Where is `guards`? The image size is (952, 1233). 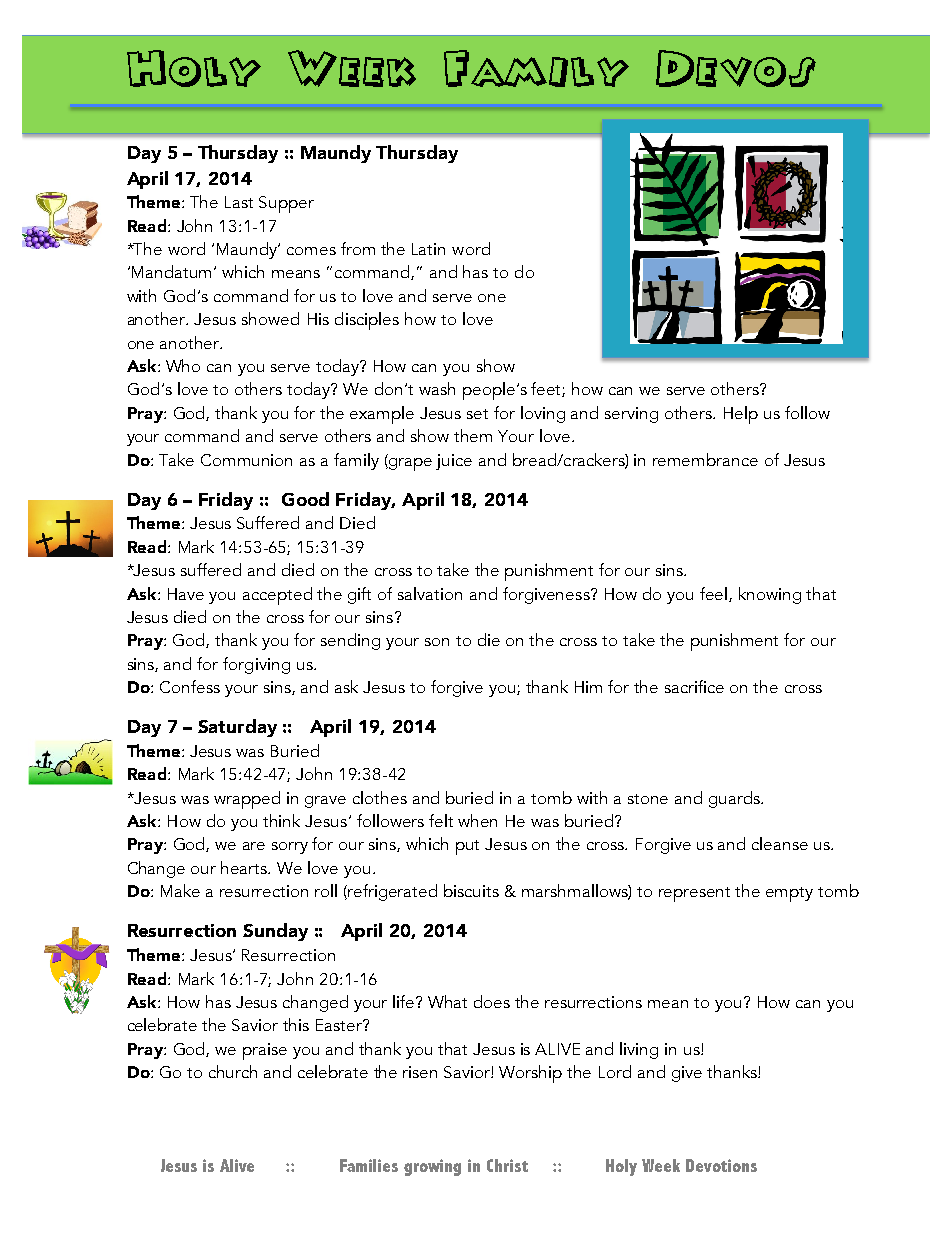
guards is located at coordinates (735, 799).
